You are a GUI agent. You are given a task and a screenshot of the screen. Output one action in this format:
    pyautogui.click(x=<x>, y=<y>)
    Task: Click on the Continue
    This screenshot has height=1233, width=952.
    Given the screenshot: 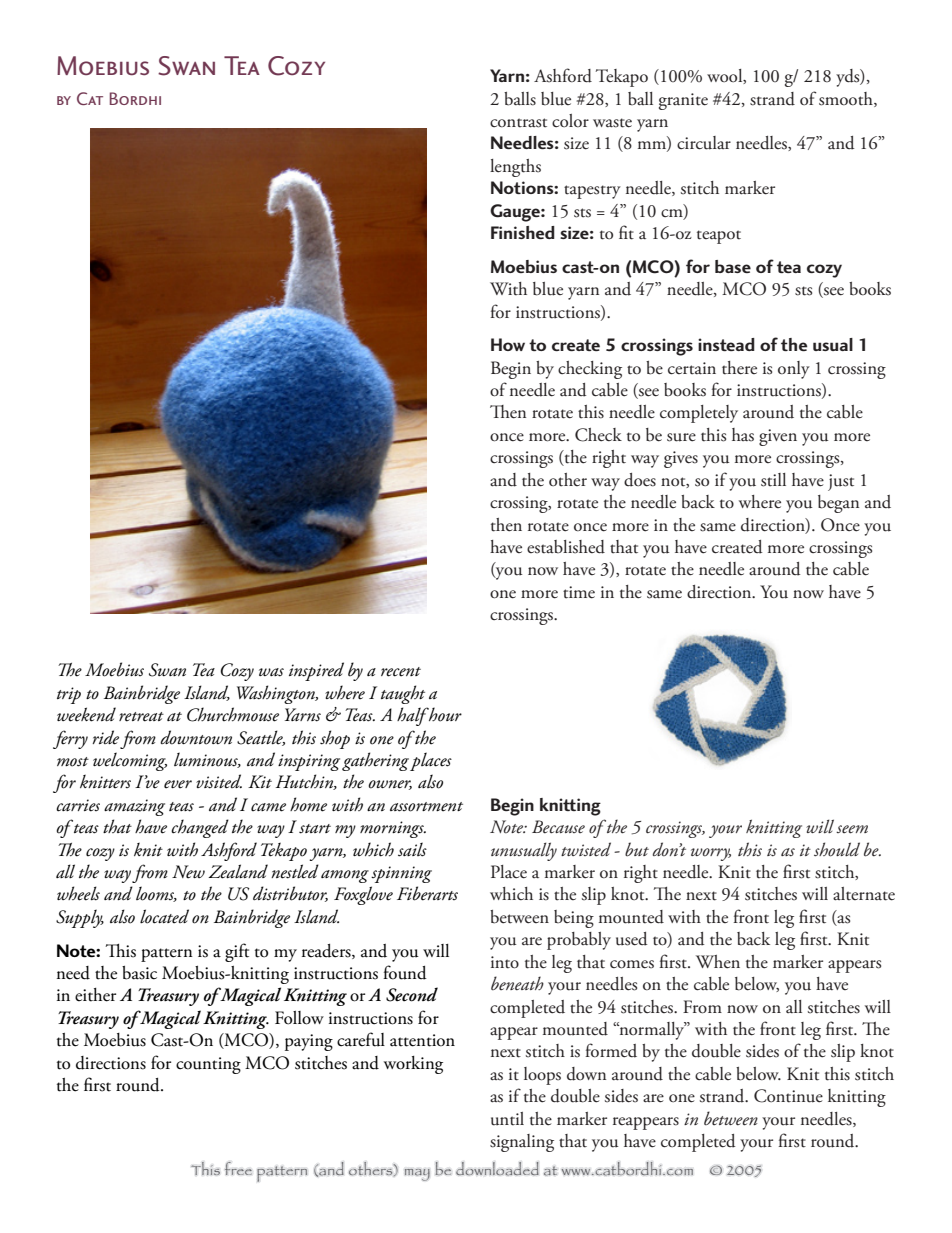 What is the action you would take?
    pyautogui.click(x=788, y=1096)
